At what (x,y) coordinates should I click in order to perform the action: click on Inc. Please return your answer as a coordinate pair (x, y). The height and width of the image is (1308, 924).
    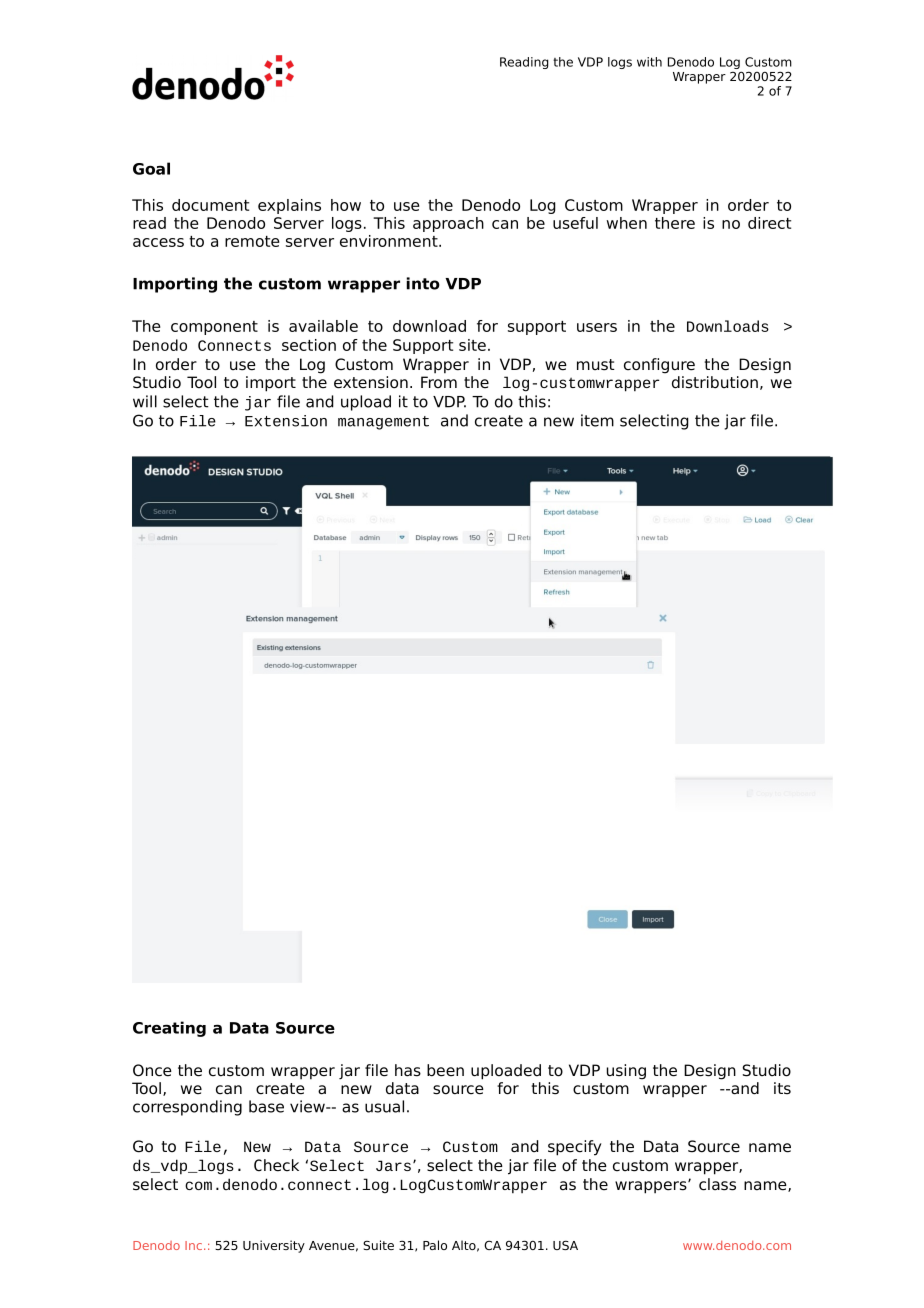
    Looking at the image, I should click on (193, 1245).
